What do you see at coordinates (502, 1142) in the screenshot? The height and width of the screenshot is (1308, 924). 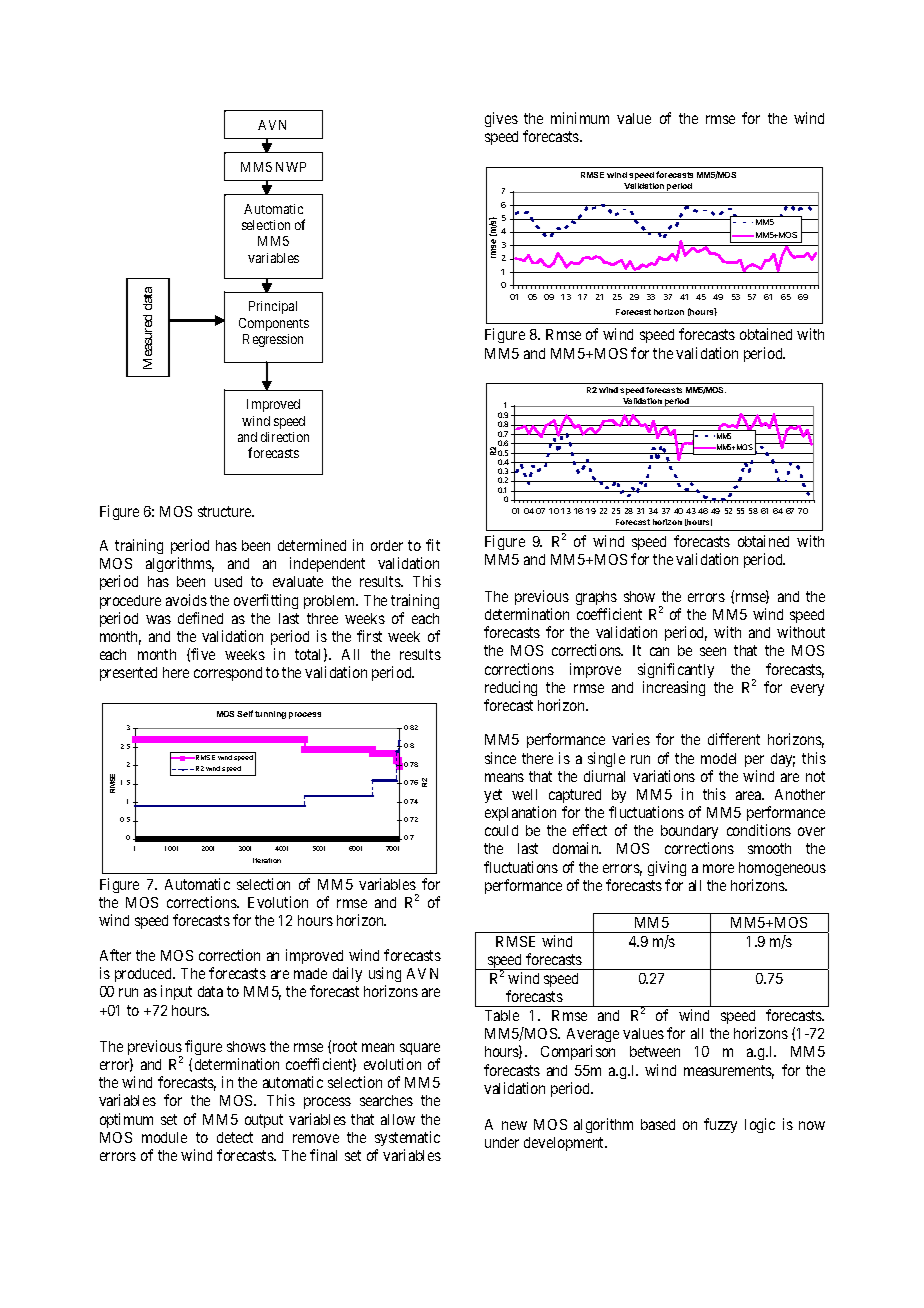 I see `under` at bounding box center [502, 1142].
